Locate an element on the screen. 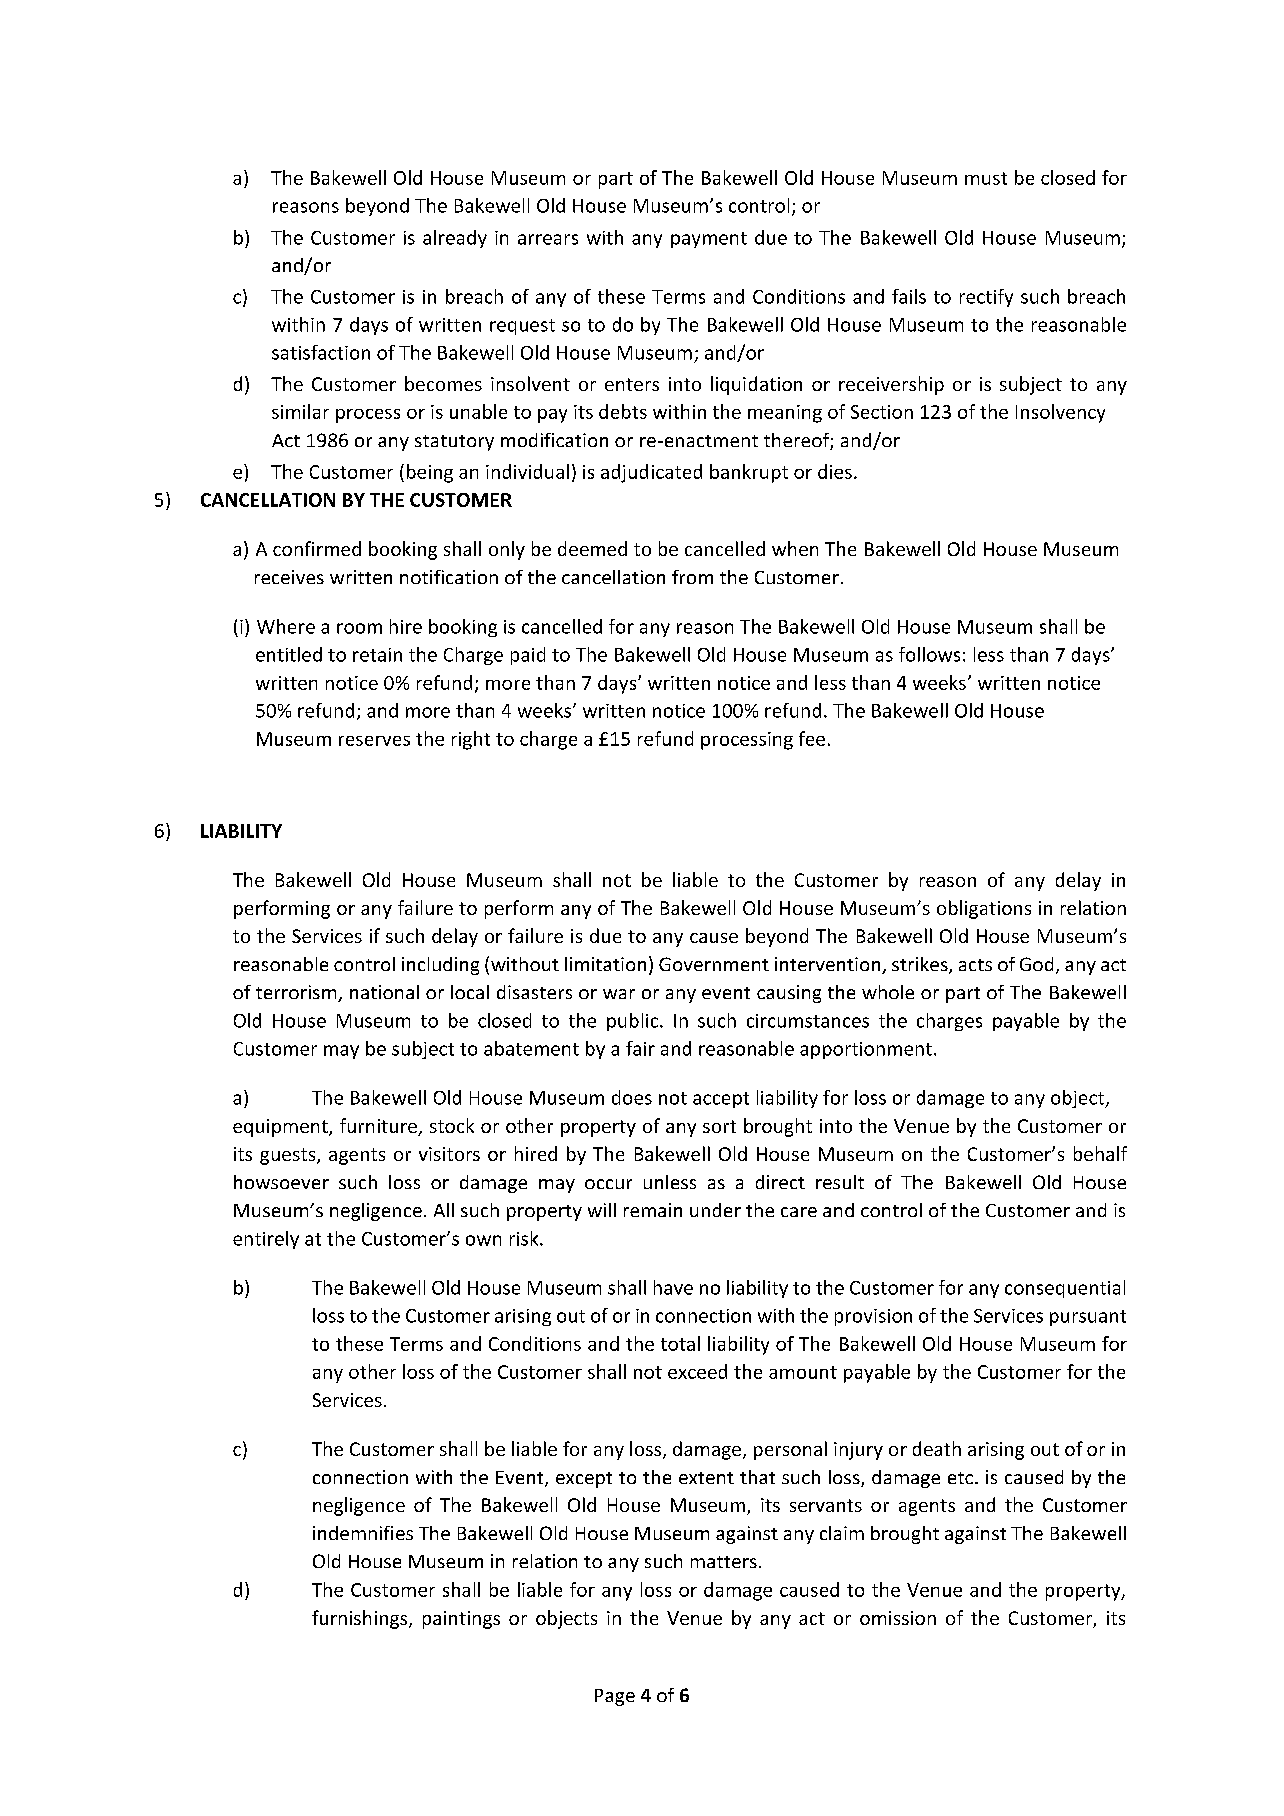  already is located at coordinates (455, 239).
